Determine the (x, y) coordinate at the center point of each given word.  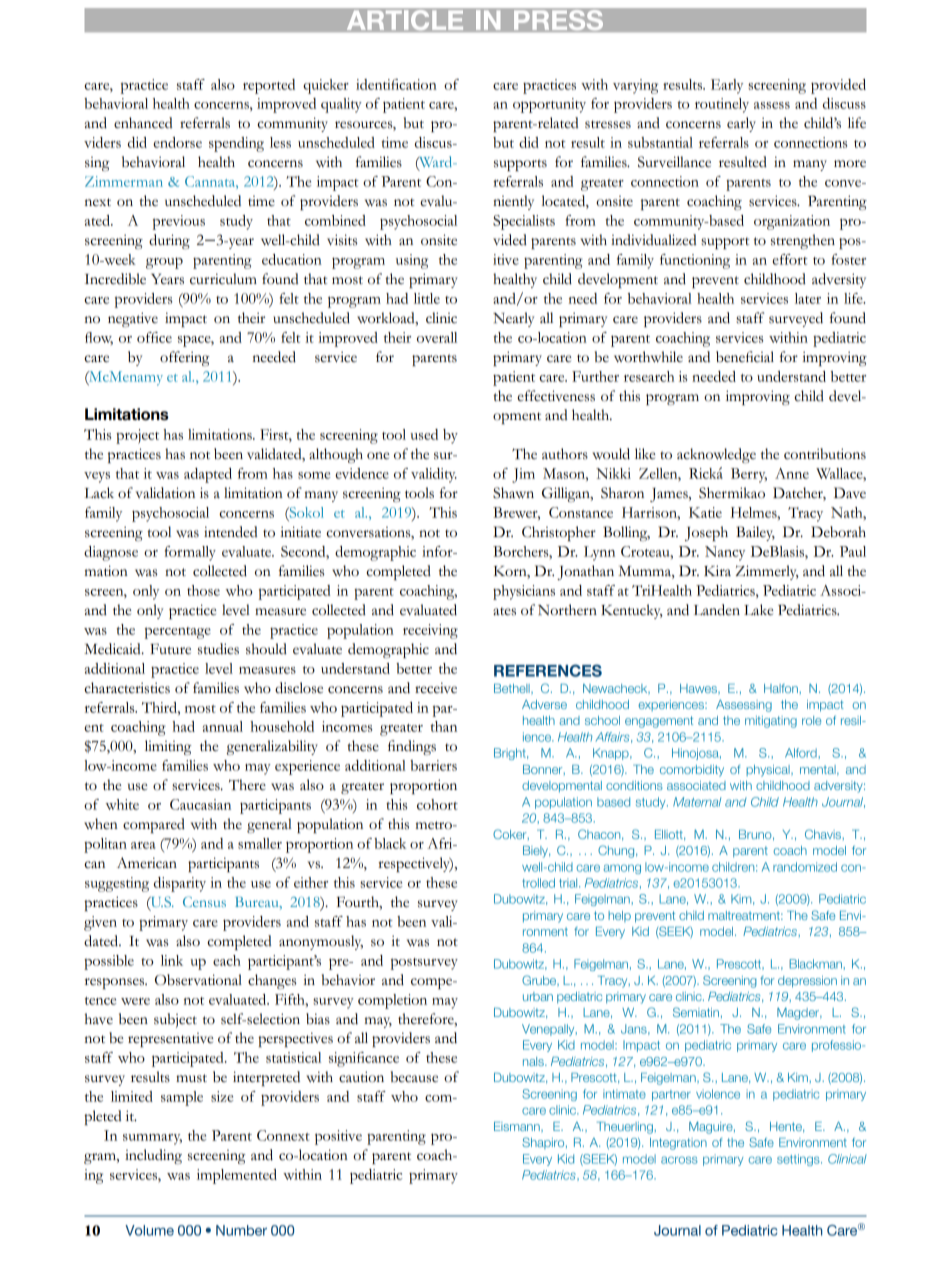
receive (436, 688)
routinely (722, 105)
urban (538, 996)
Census (204, 901)
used (424, 434)
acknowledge (716, 455)
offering (185, 358)
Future (170, 649)
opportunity (549, 105)
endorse (177, 142)
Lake (758, 609)
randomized (805, 867)
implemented (237, 1176)
